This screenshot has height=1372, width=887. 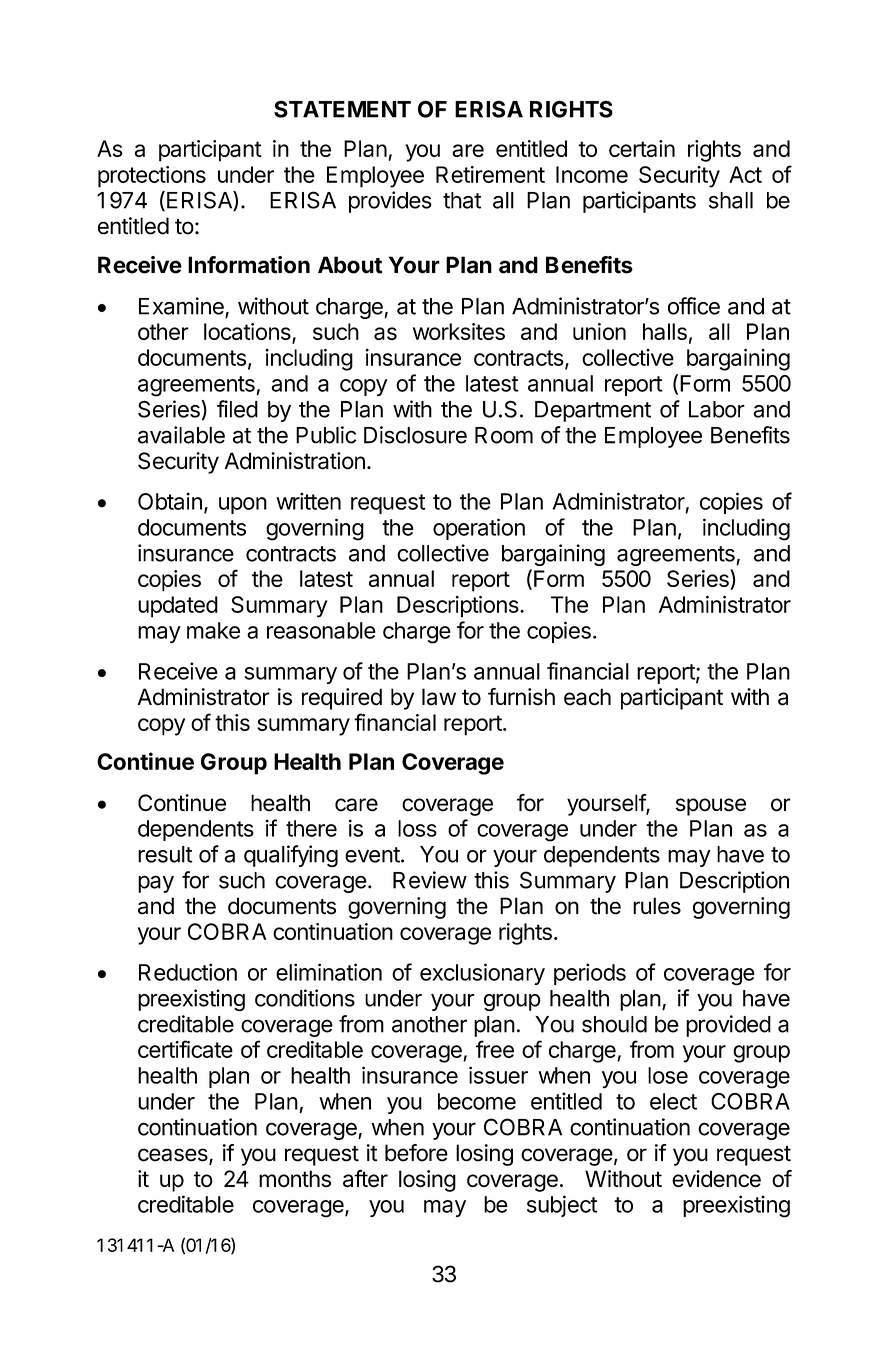 What do you see at coordinates (490, 174) in the screenshot?
I see `Retirement` at bounding box center [490, 174].
